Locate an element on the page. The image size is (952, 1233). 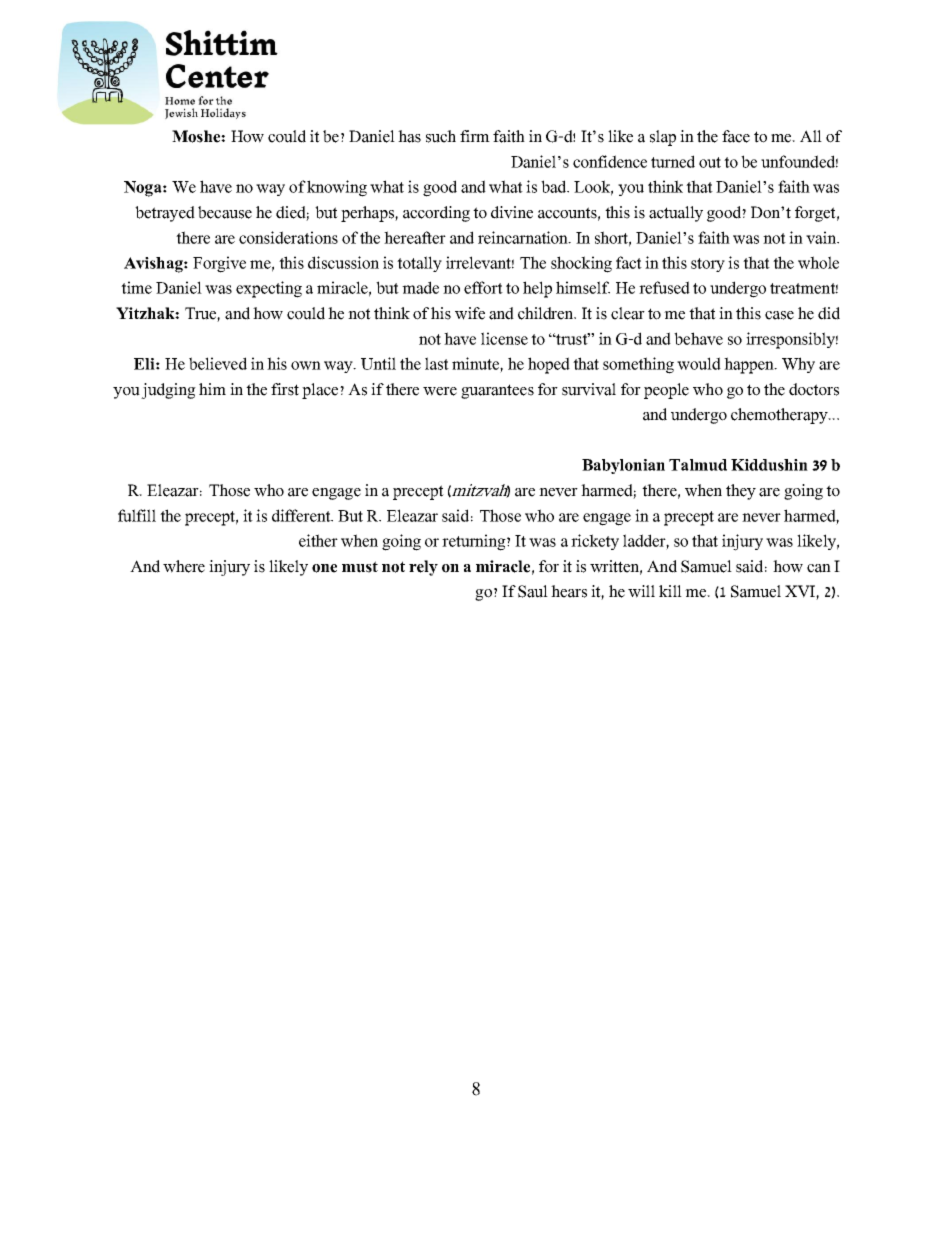
where is located at coordinates (184, 566).
